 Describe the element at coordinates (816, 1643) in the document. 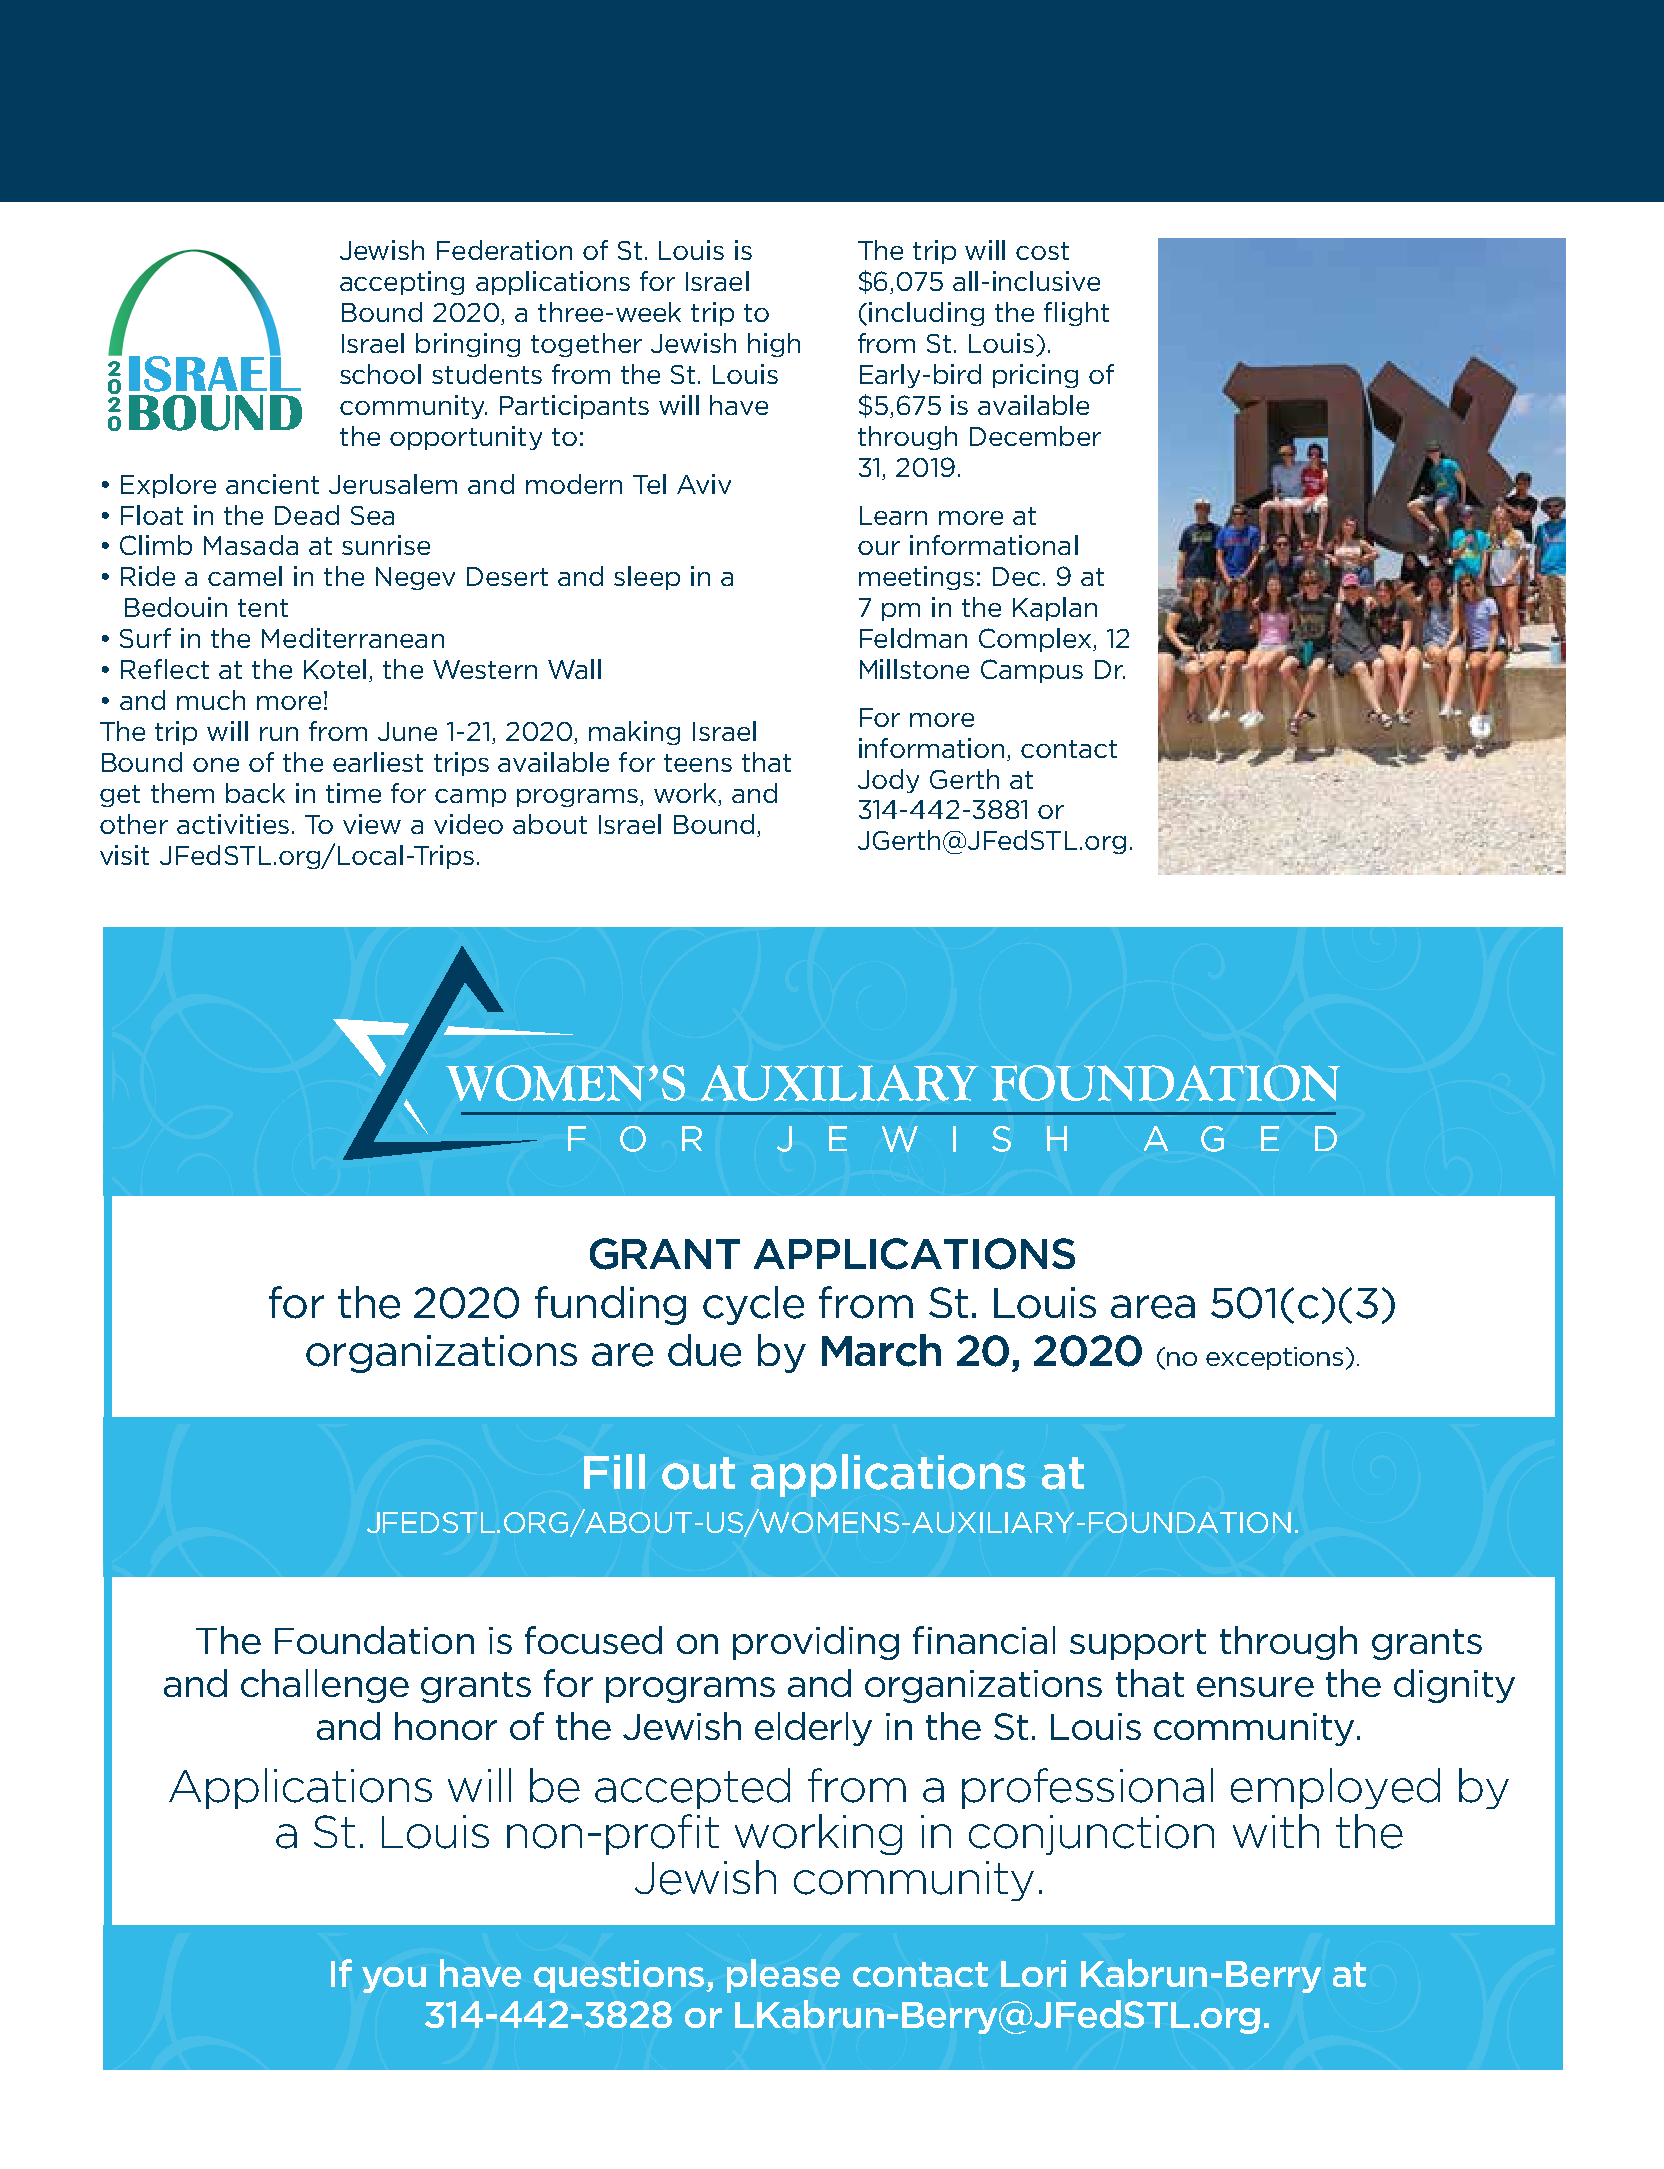

I see `providing` at that location.
